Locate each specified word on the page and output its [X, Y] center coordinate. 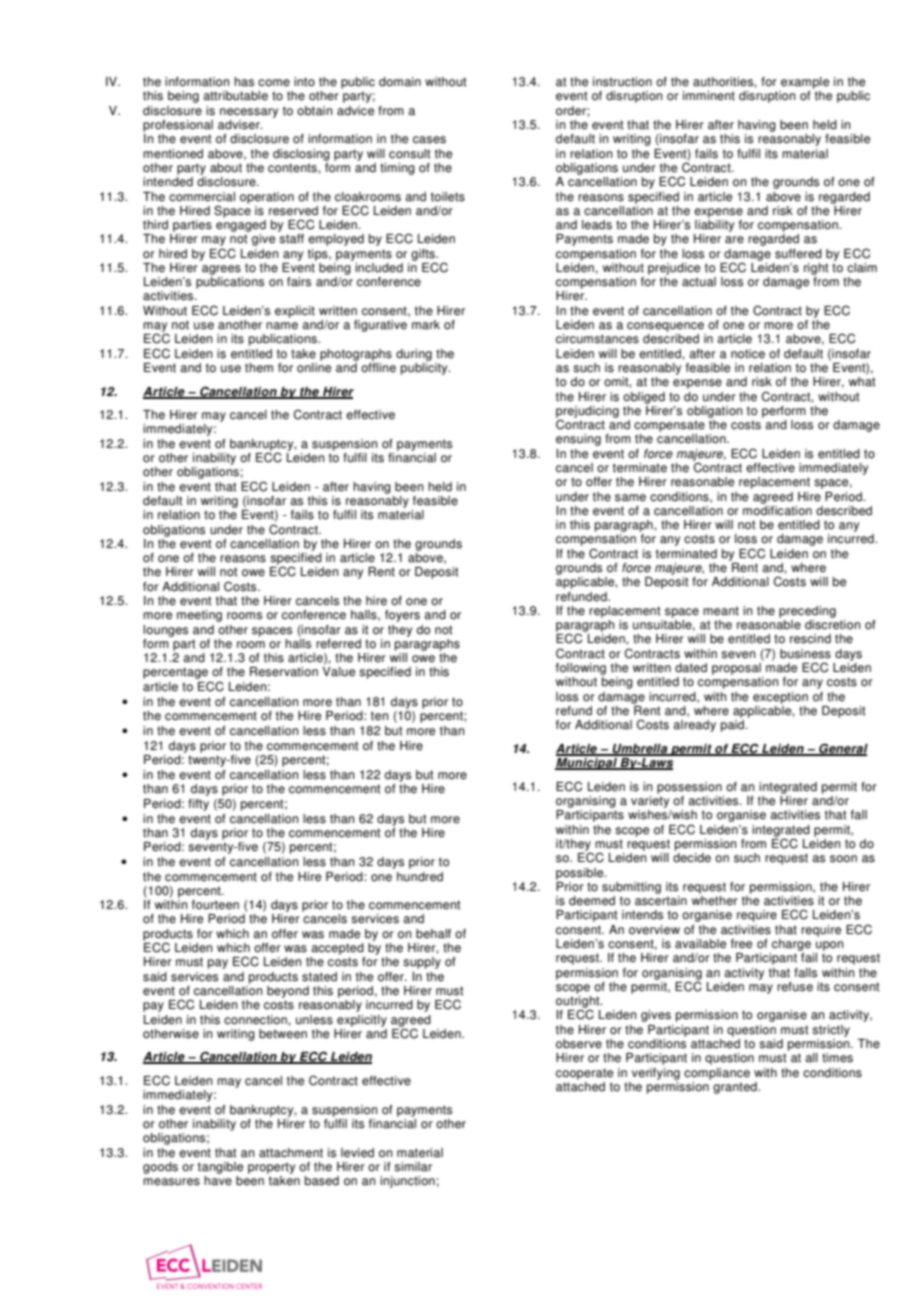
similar [413, 1167]
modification [777, 509]
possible [581, 874]
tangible [220, 1168]
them [259, 368]
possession [689, 788]
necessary [249, 113]
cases [429, 140]
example [805, 83]
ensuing [578, 440]
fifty [198, 805]
